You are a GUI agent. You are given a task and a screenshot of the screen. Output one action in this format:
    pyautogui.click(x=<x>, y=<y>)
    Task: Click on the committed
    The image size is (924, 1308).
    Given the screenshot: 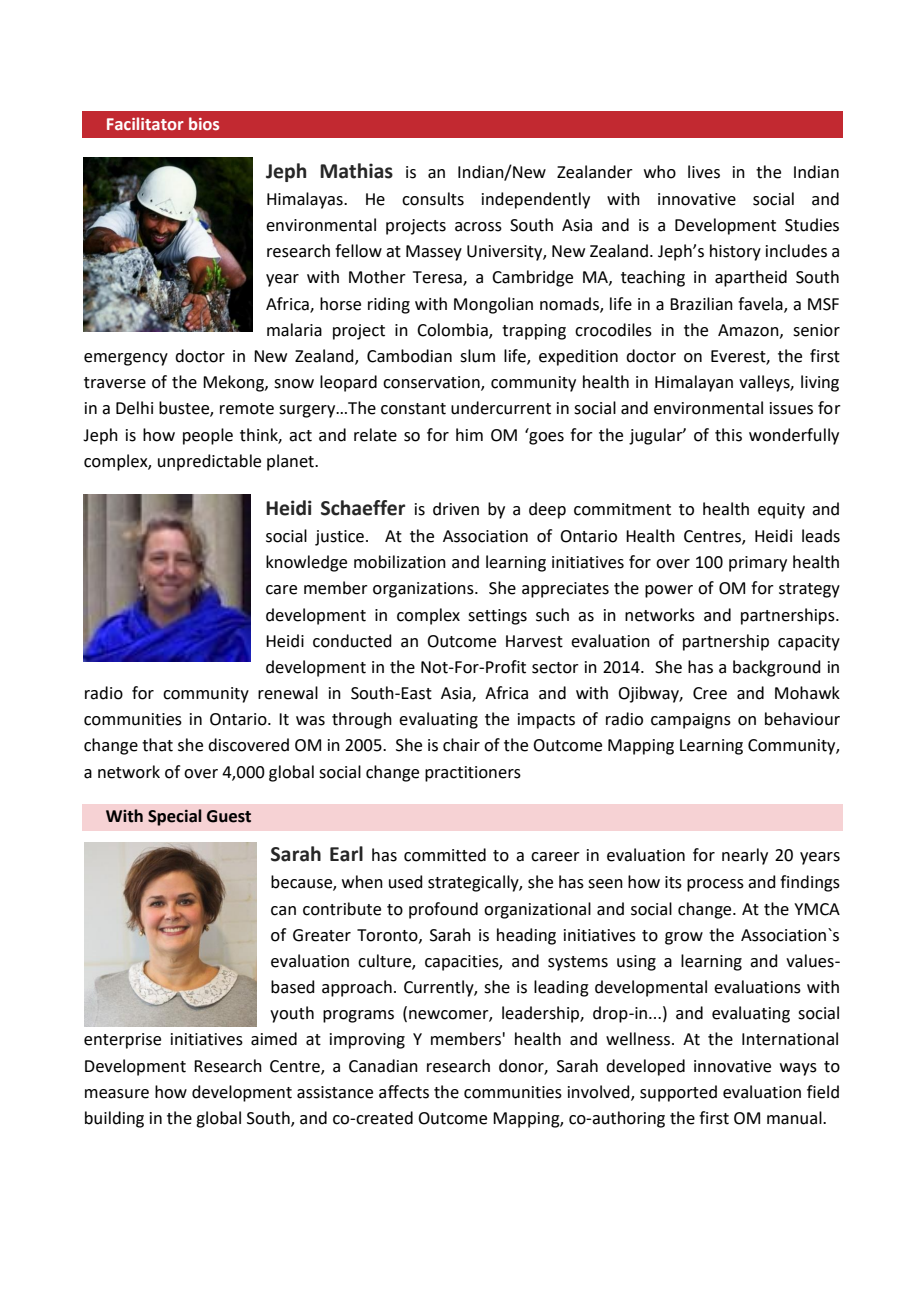 What is the action you would take?
    pyautogui.click(x=445, y=855)
